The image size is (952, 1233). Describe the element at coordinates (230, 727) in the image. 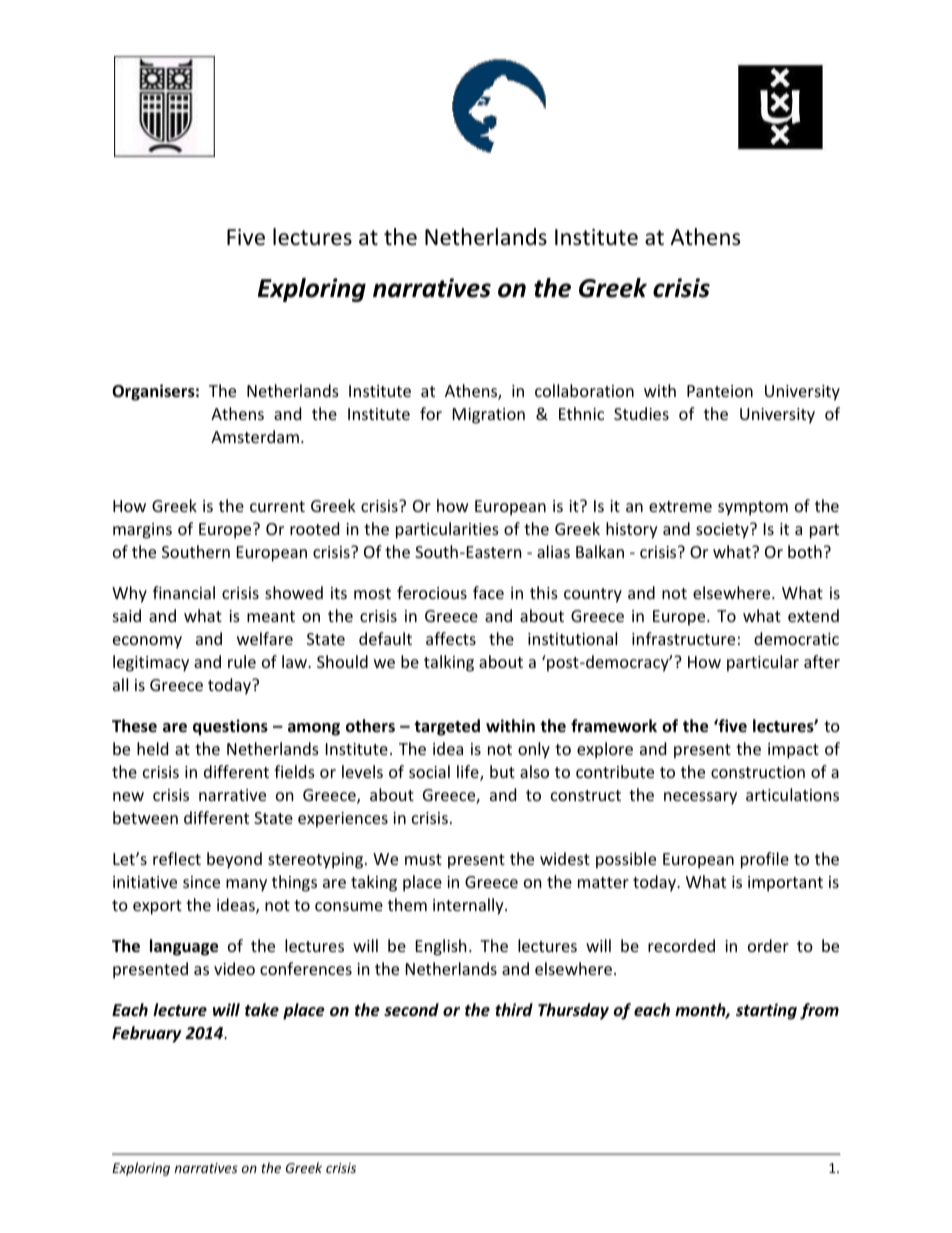

I see `questions` at that location.
